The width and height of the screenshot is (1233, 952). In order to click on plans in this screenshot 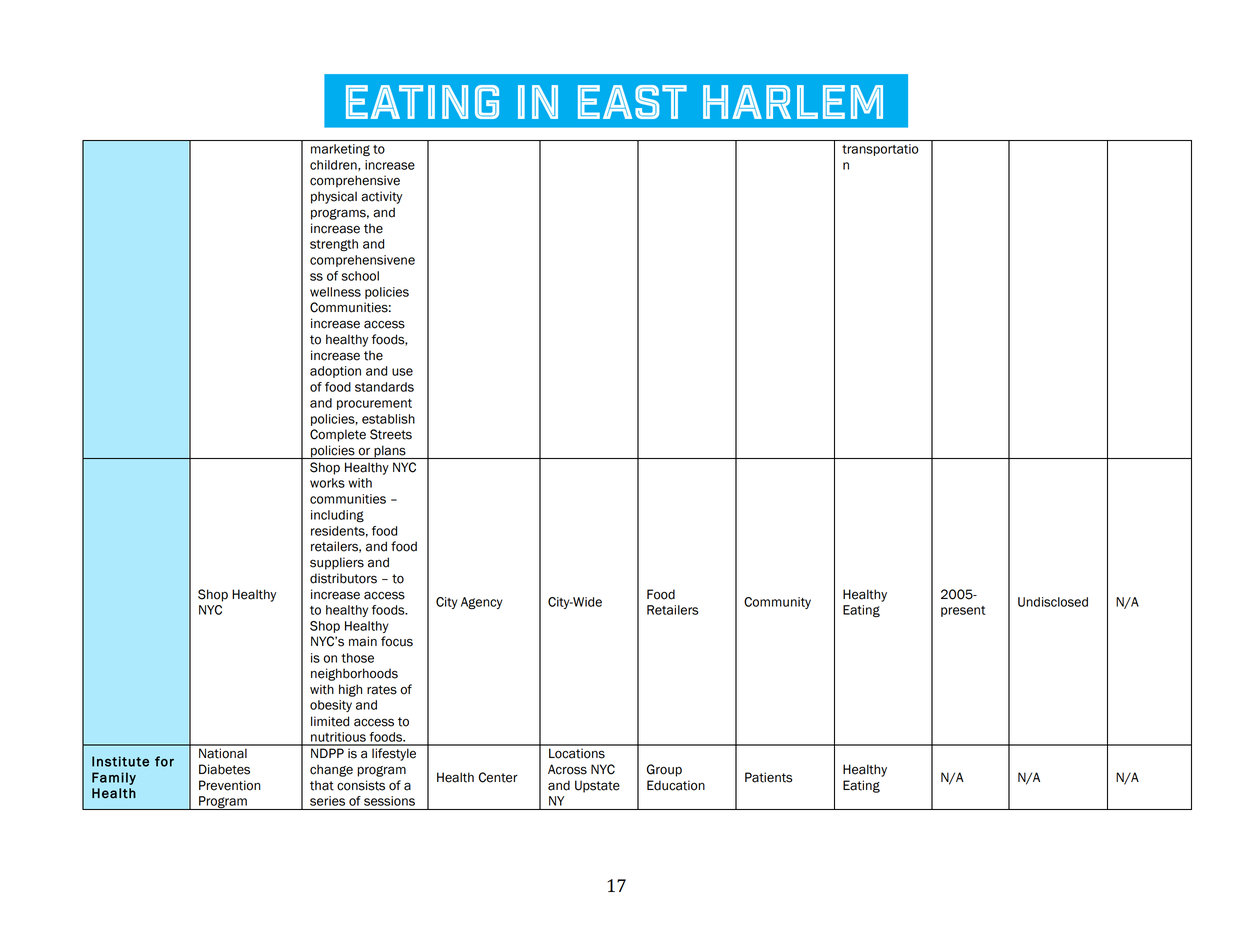, I will do `click(390, 452)`.
